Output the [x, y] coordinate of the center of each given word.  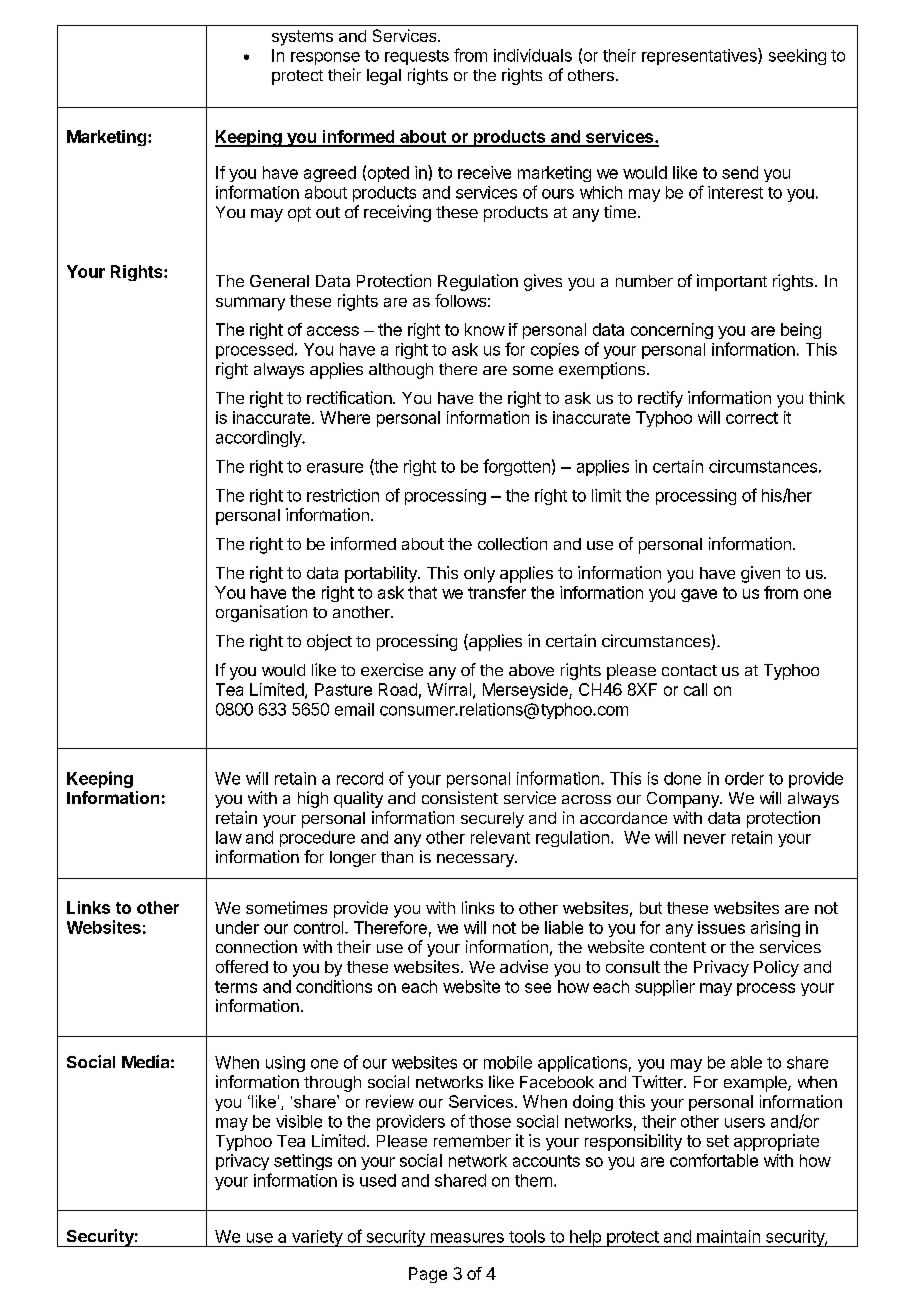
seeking [797, 57]
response [325, 58]
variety [316, 1238]
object [329, 642]
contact [689, 670]
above [531, 670]
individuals [533, 55]
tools [527, 1236]
